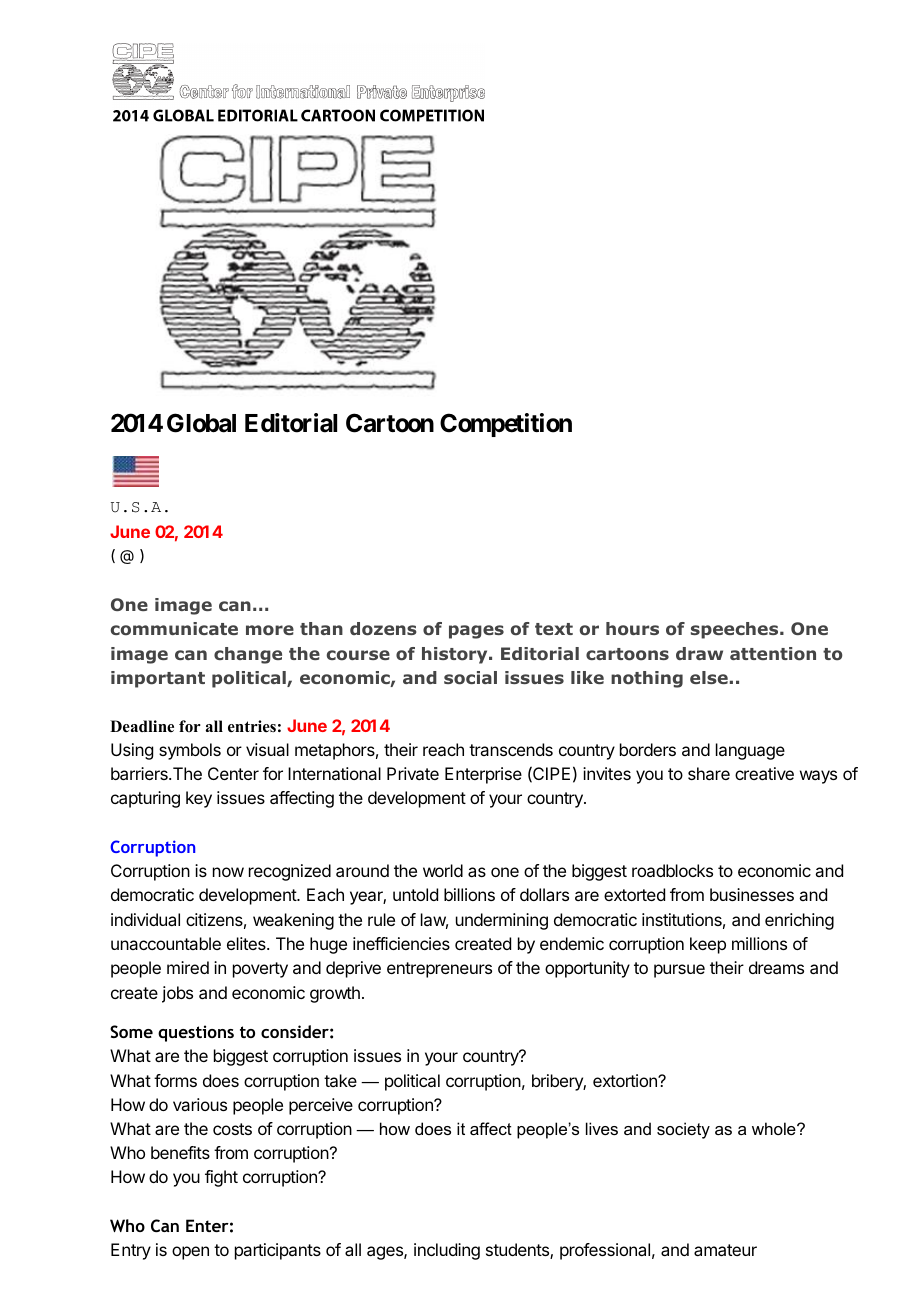 This screenshot has width=924, height=1308. I want to click on undermining, so click(502, 921).
